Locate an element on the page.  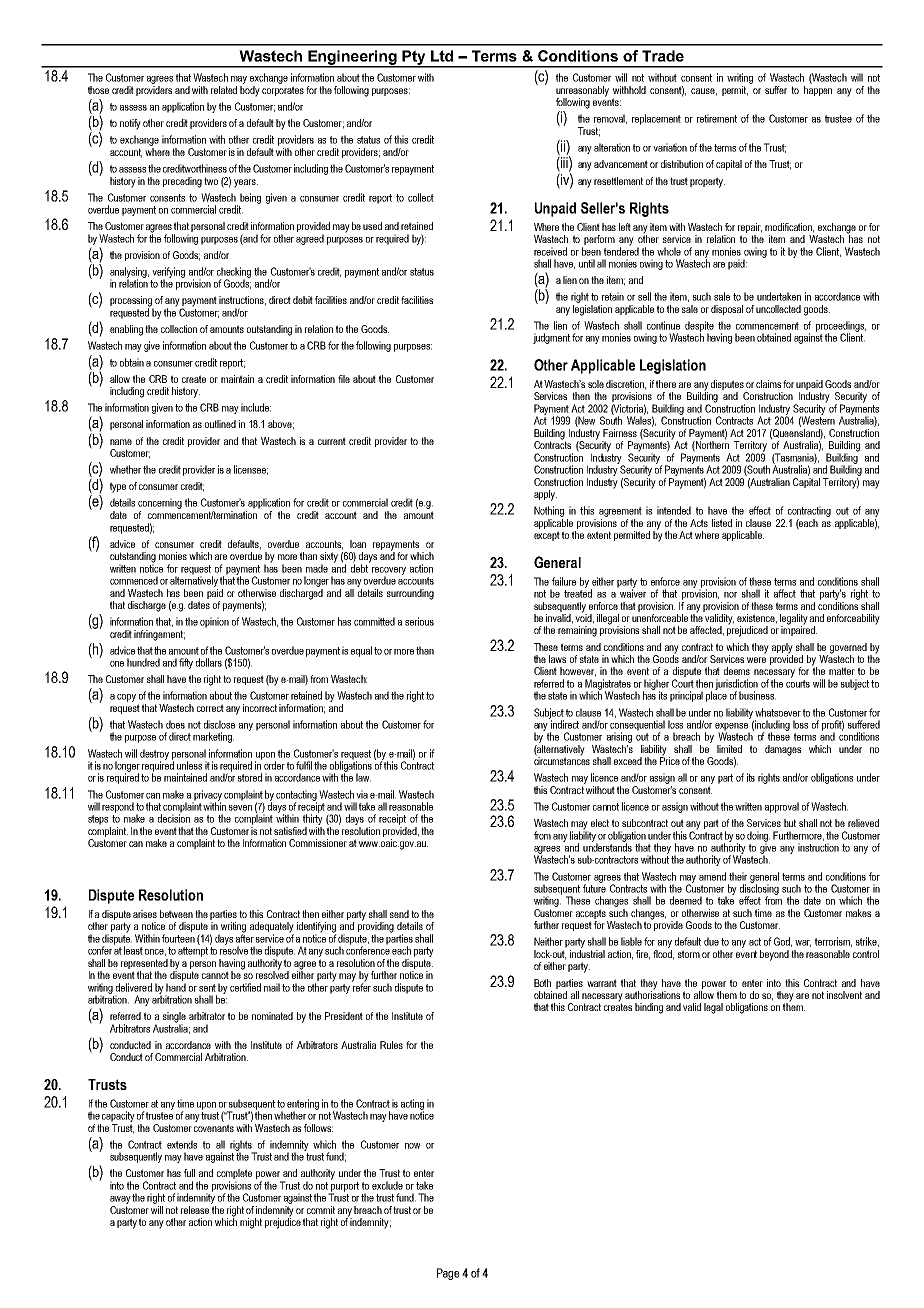
happen is located at coordinates (818, 91).
